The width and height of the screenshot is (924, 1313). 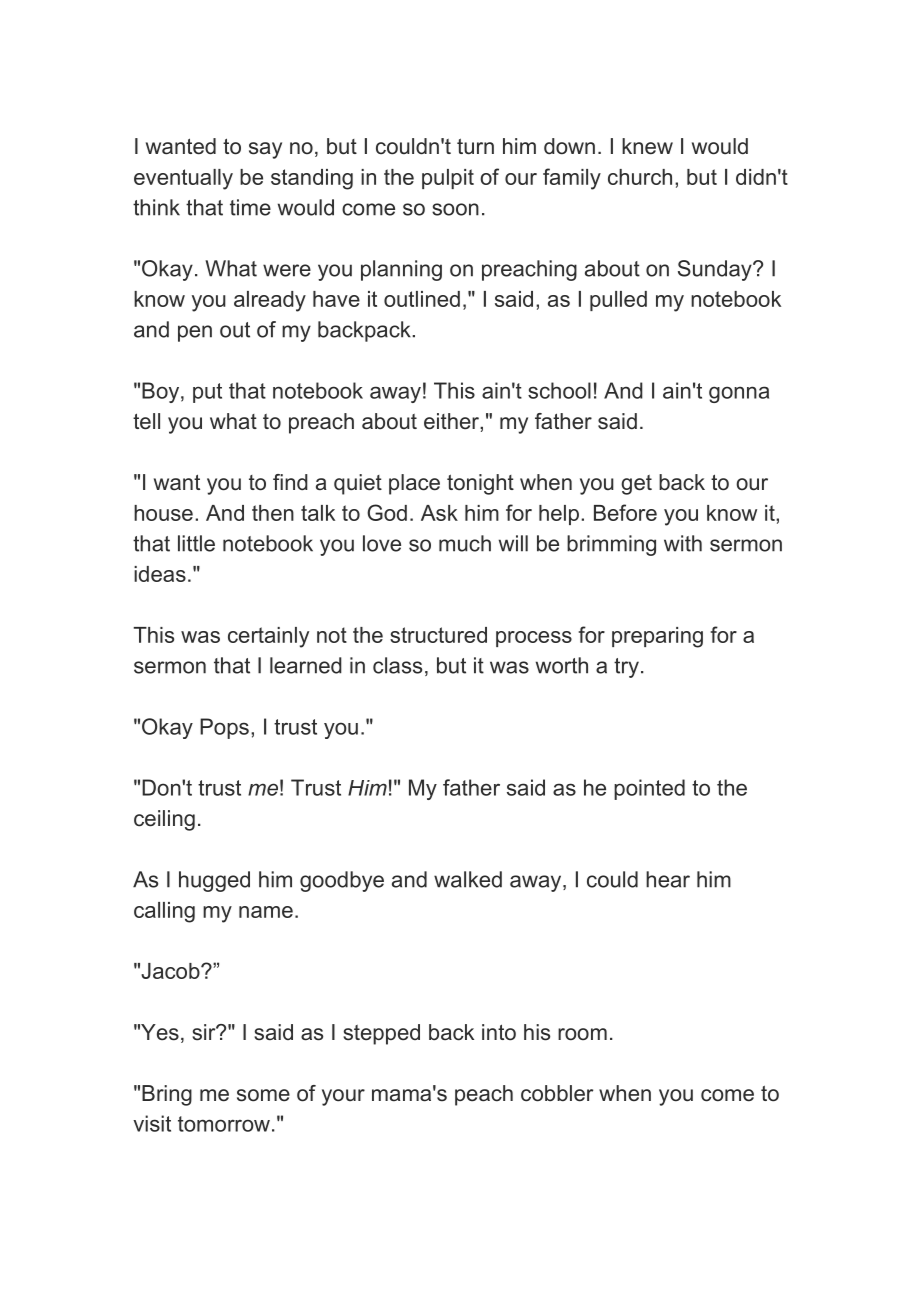 What do you see at coordinates (183, 179) in the screenshot?
I see `eventually` at bounding box center [183, 179].
